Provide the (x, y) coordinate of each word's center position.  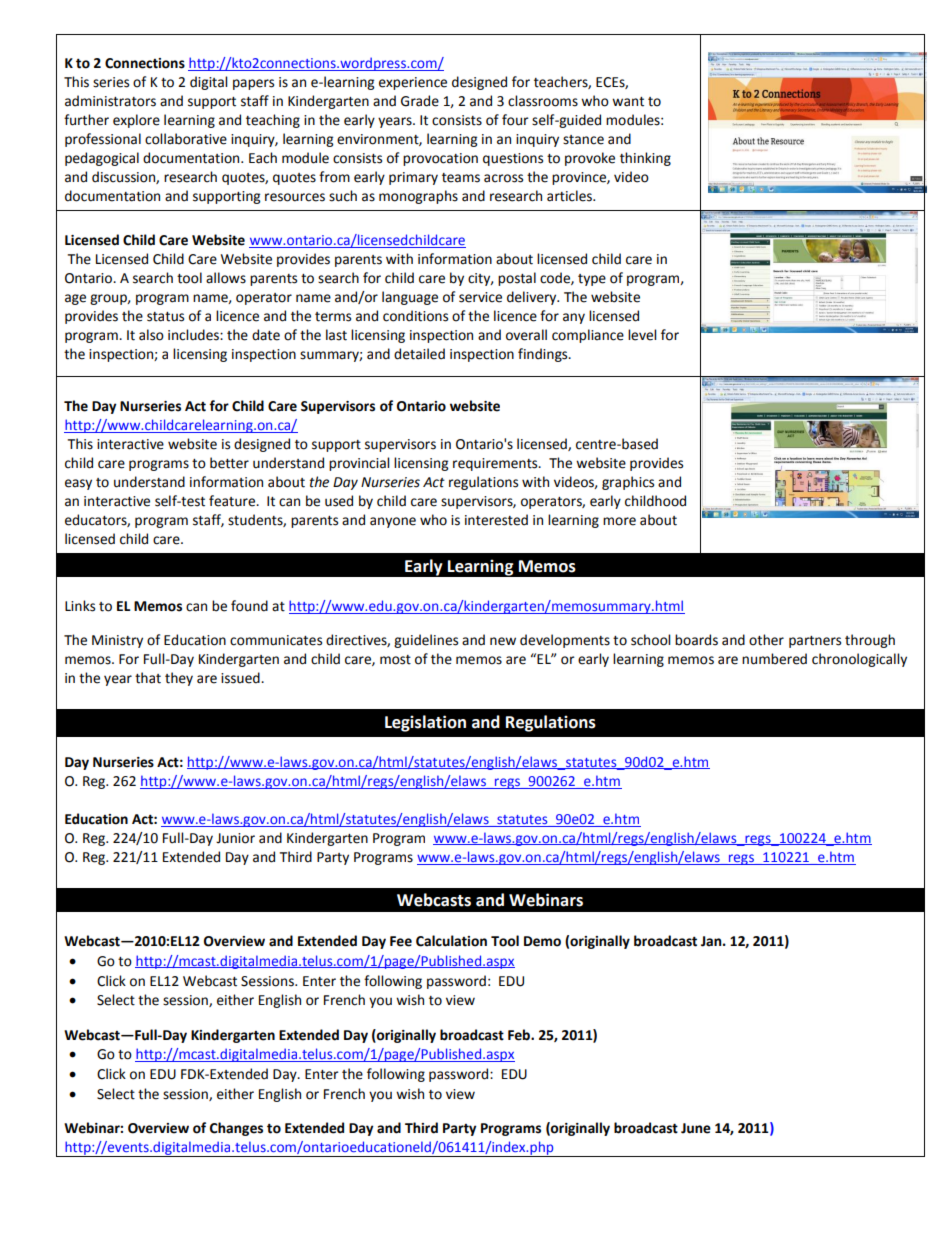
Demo (542, 941)
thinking (645, 159)
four (515, 120)
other (766, 640)
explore (136, 121)
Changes (236, 1129)
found (249, 606)
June (696, 1128)
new (503, 641)
